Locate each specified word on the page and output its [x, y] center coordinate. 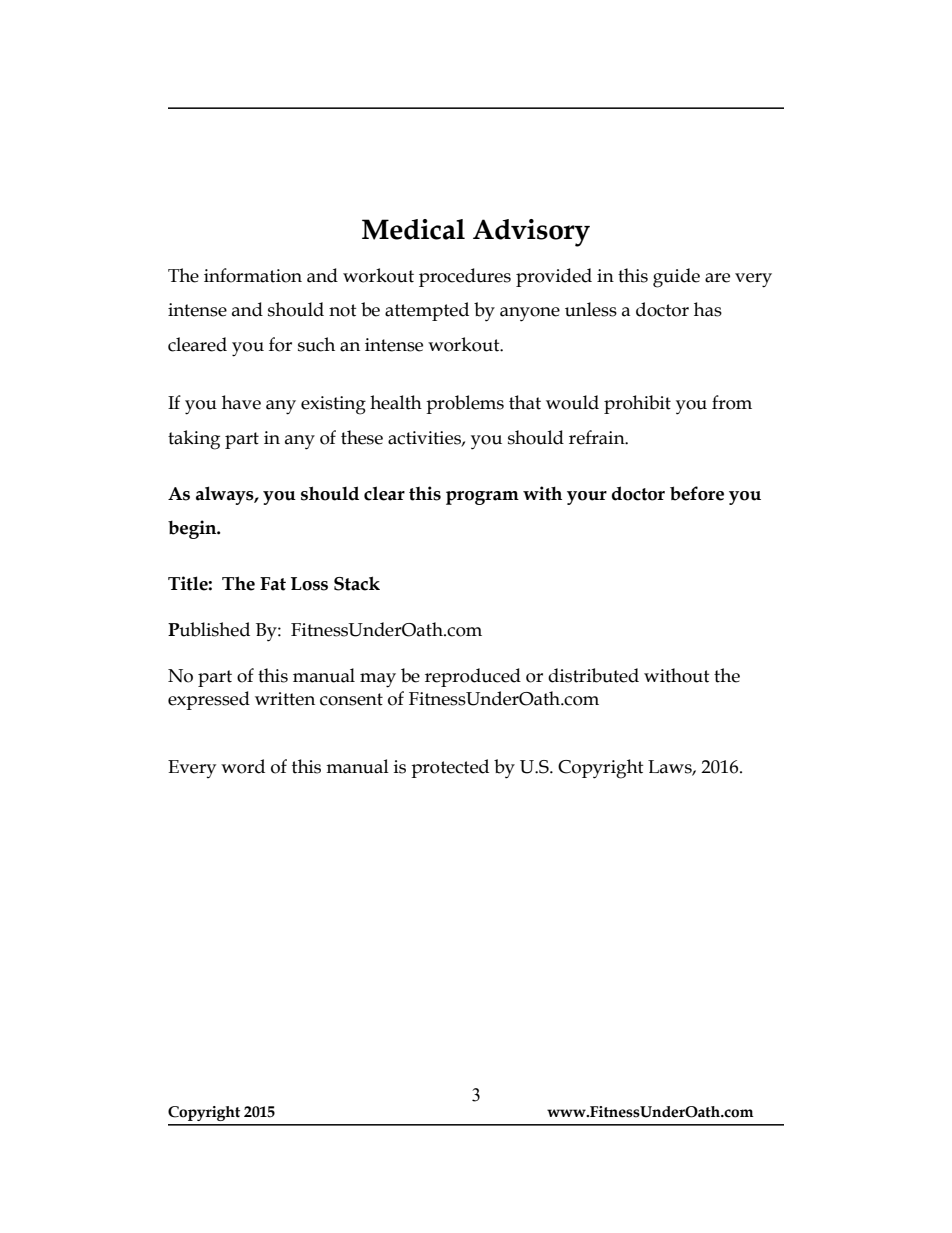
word [243, 766]
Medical [413, 229]
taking [194, 440]
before [697, 493]
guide [676, 278]
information [253, 275]
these [362, 437]
